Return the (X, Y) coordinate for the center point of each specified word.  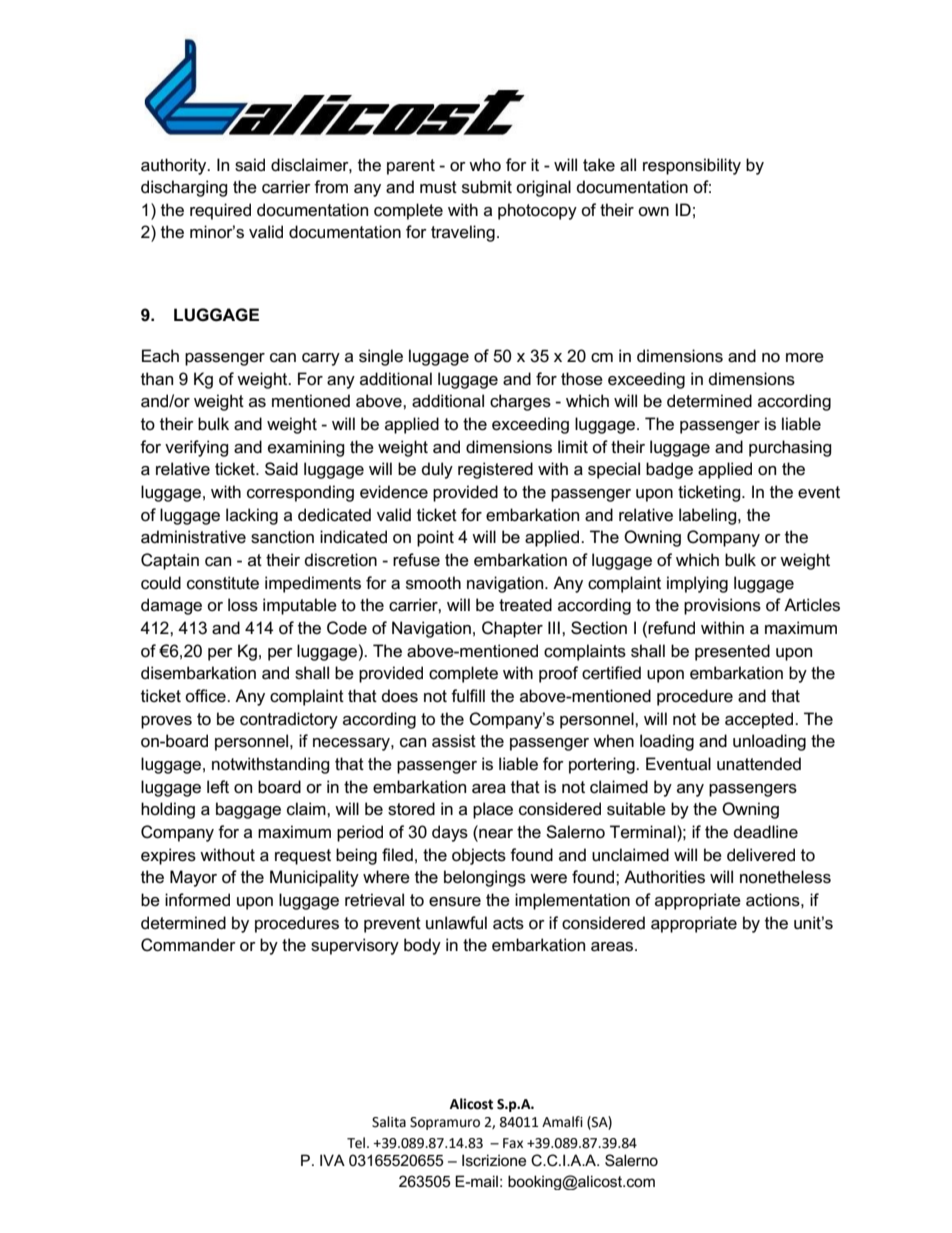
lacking (252, 516)
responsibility (692, 166)
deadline (766, 832)
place (493, 810)
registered (495, 470)
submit (487, 187)
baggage (248, 810)
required (220, 211)
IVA (332, 1160)
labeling (709, 516)
